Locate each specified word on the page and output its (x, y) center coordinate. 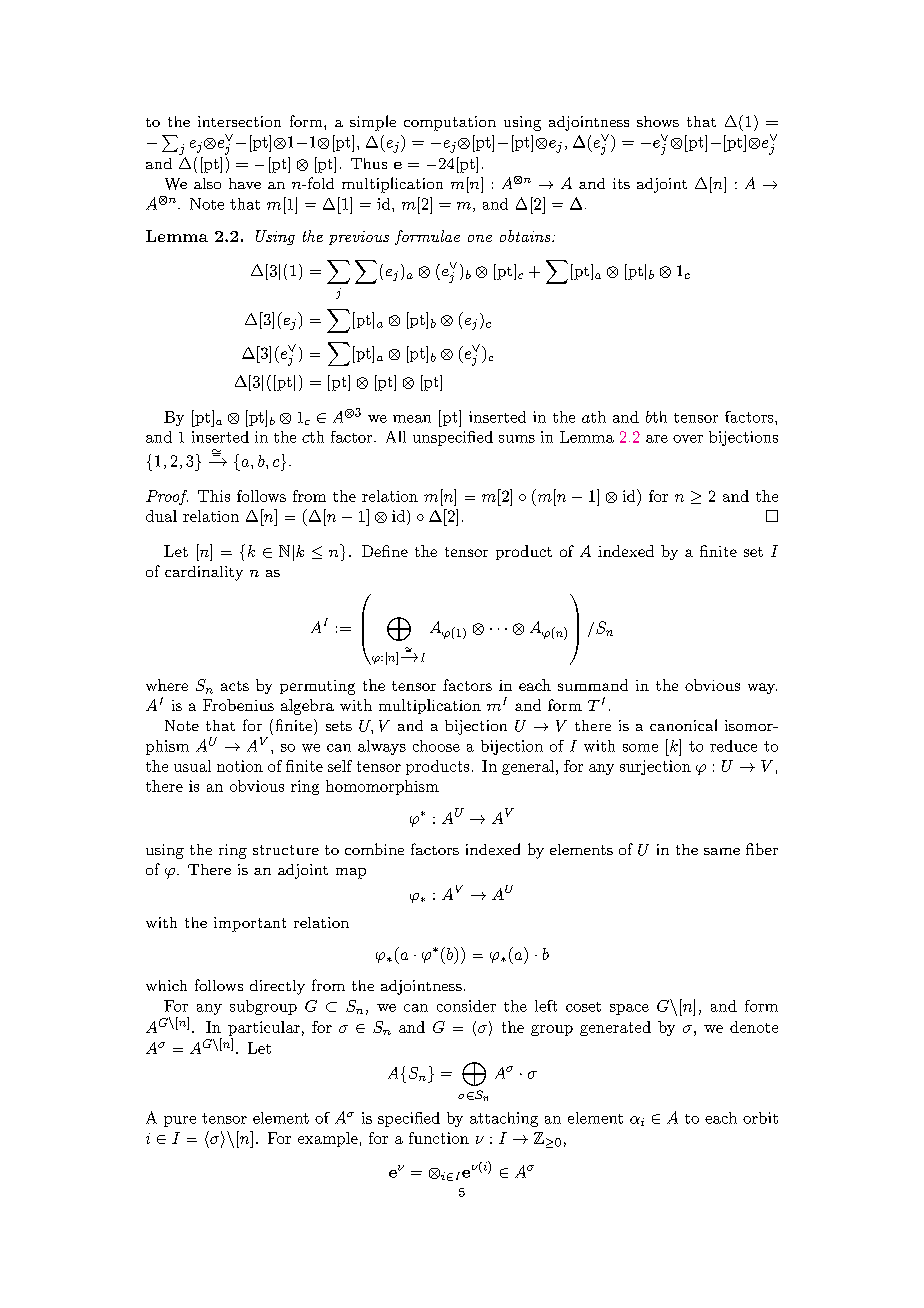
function (439, 1138)
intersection (239, 121)
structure (286, 850)
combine (374, 849)
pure (180, 1121)
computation (450, 123)
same (722, 851)
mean (412, 419)
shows (658, 121)
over (688, 439)
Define (385, 551)
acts (235, 686)
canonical (683, 725)
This (214, 496)
